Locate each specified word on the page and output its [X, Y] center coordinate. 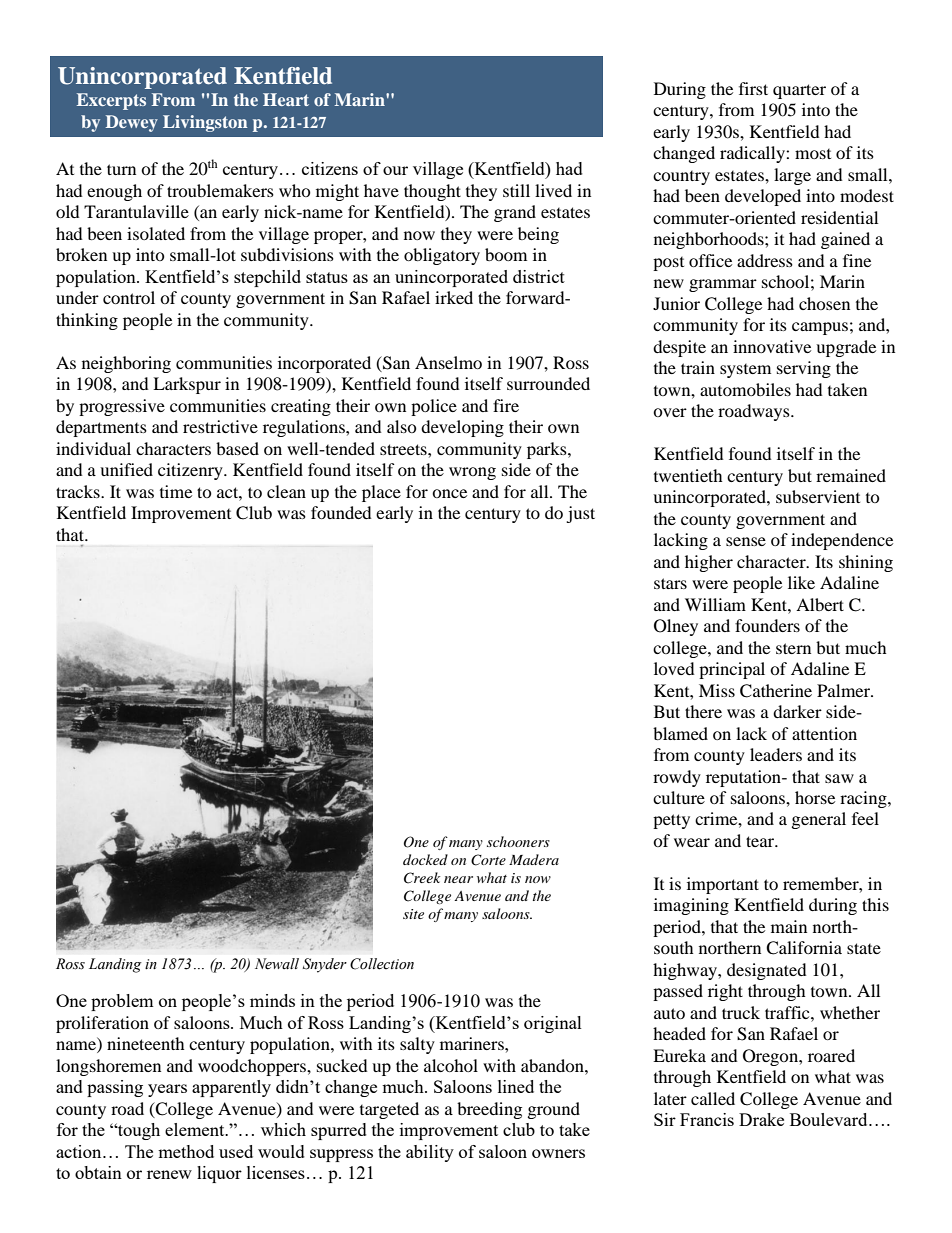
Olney [676, 627]
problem [122, 1002]
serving [804, 369]
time [176, 491]
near [458, 879]
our [395, 170]
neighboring [126, 364]
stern [793, 648]
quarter [799, 91]
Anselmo [448, 362]
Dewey [131, 123]
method [186, 1151]
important [723, 885]
